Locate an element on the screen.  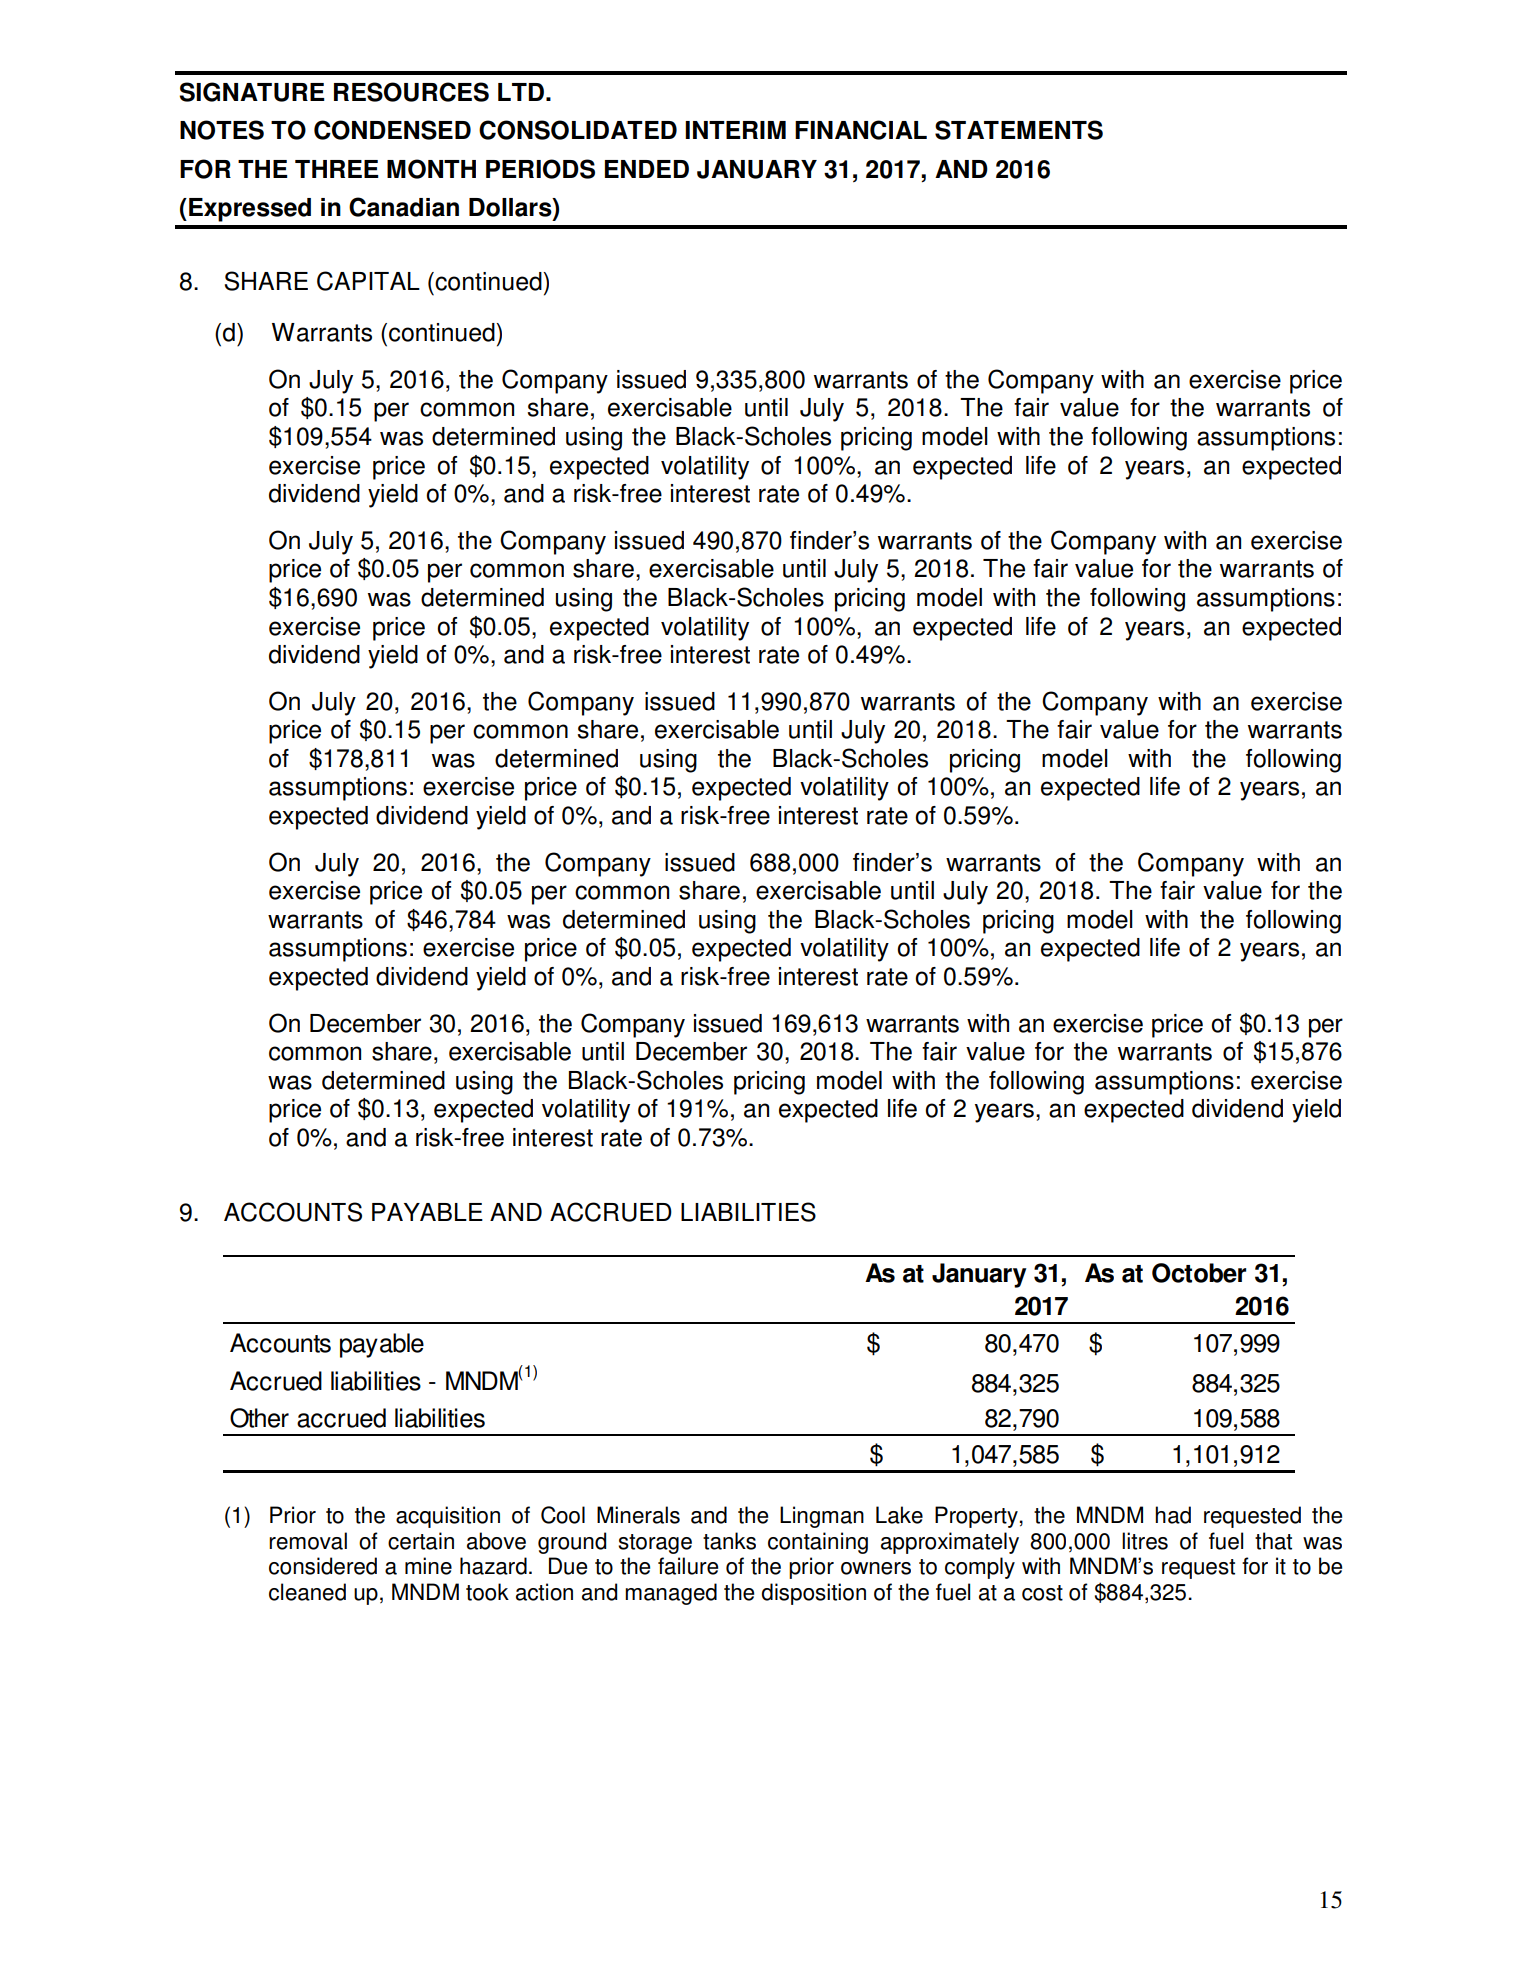
INTERIM is located at coordinates (735, 130).
